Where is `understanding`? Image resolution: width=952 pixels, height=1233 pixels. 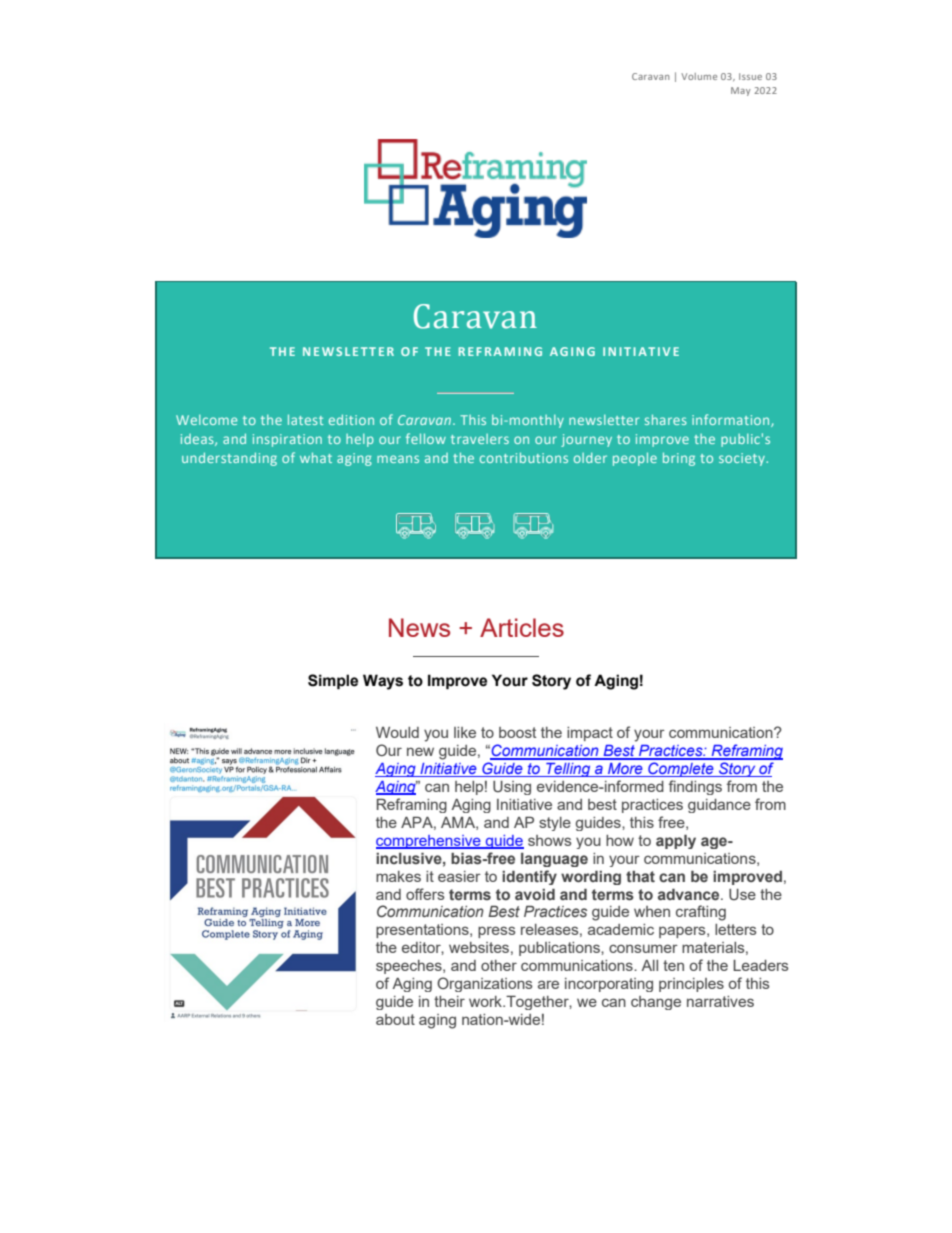
understanding is located at coordinates (229, 459).
